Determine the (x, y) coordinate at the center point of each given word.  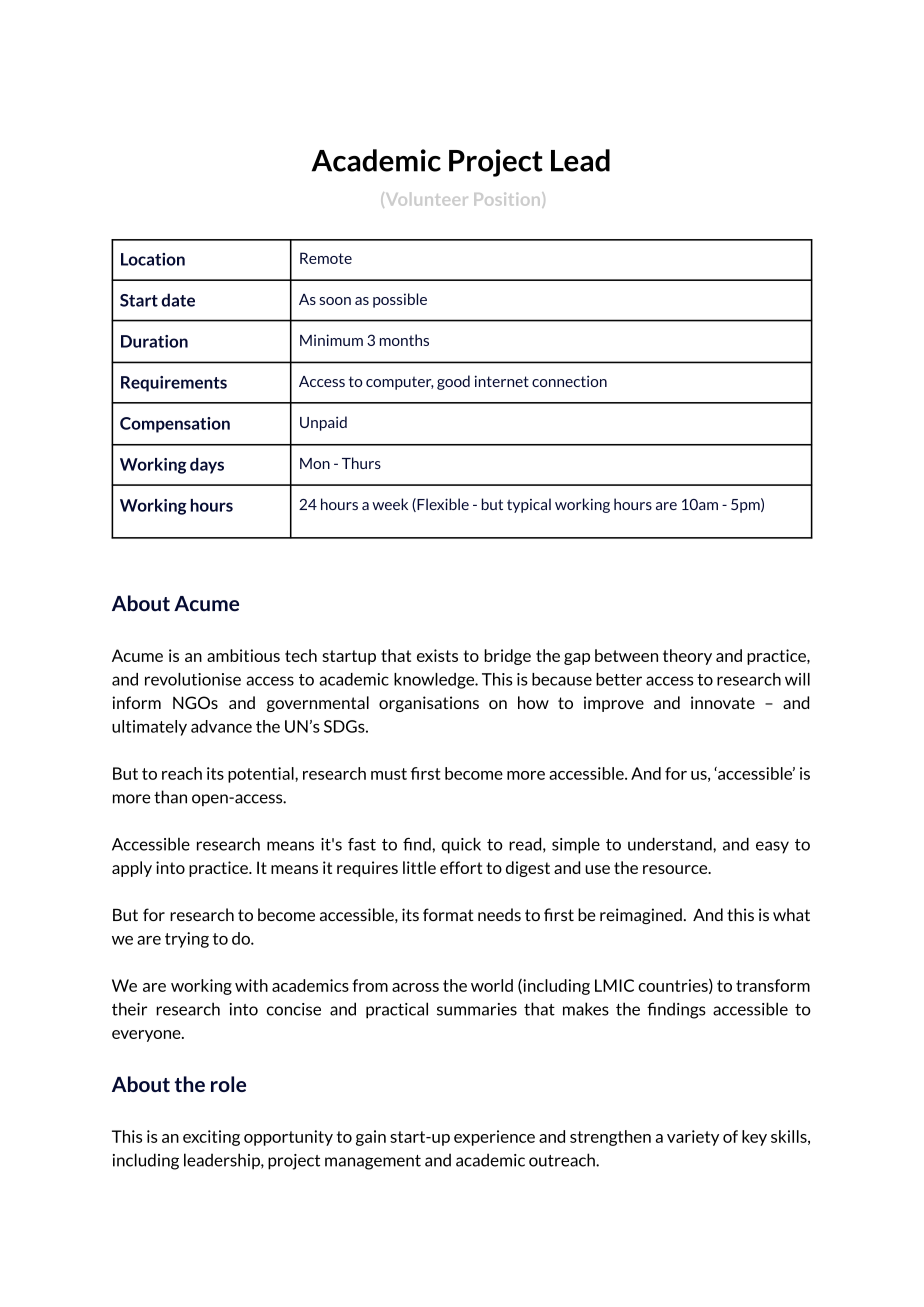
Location (153, 259)
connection (569, 381)
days (207, 466)
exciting (211, 1138)
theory (687, 657)
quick (461, 845)
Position (507, 199)
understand (671, 844)
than (170, 797)
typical (529, 505)
